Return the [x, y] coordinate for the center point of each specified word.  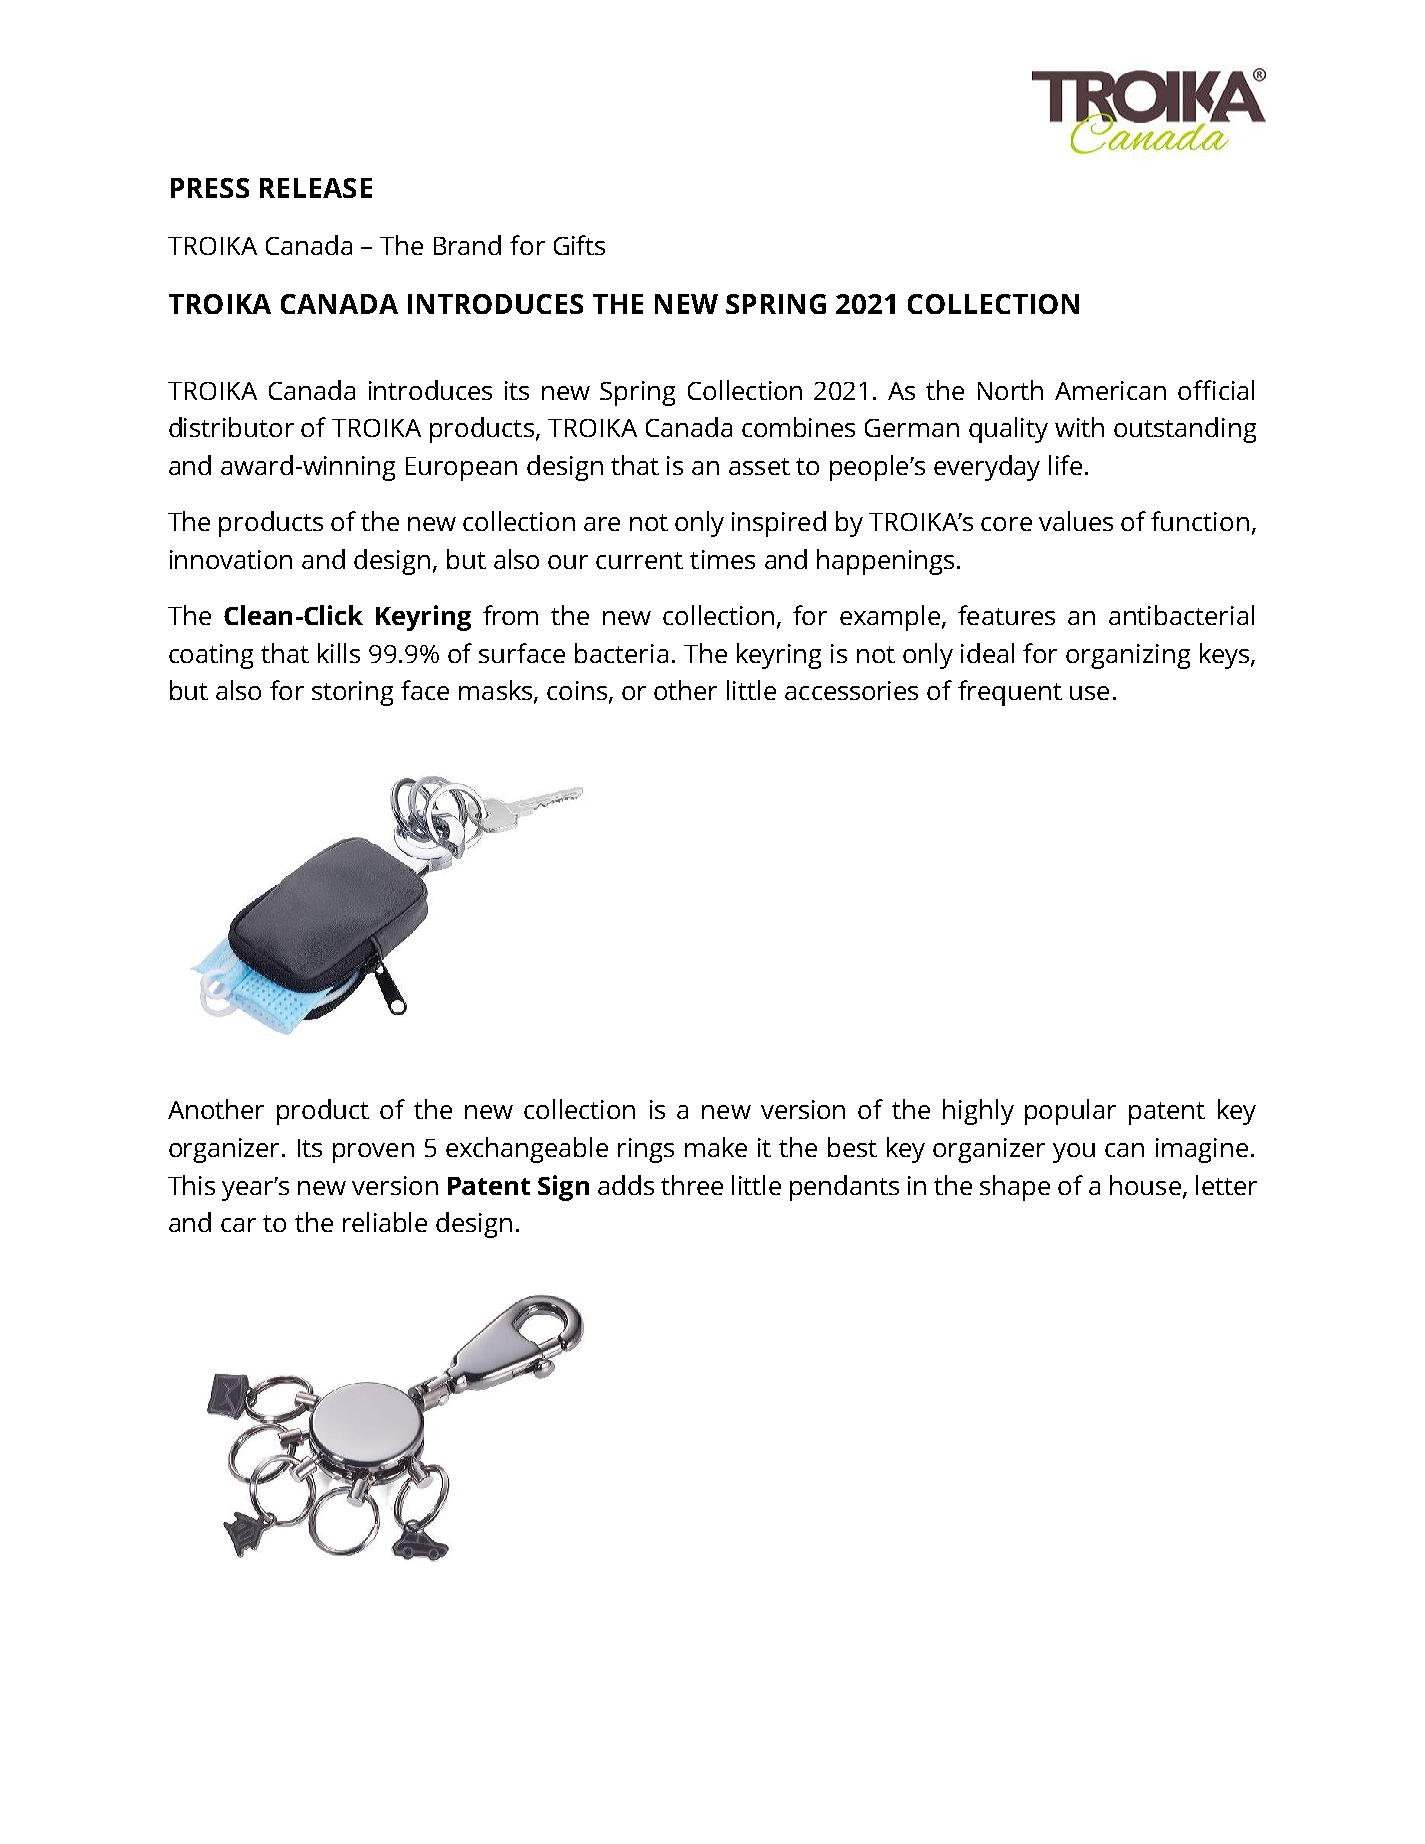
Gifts [579, 245]
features [1006, 615]
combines [798, 427]
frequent [1010, 693]
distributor [231, 427]
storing [352, 693]
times [722, 559]
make [716, 1147]
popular [1070, 1112]
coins [578, 692]
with [1079, 427]
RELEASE [316, 188]
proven [373, 1153]
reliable [385, 1222]
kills [339, 653]
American [1110, 390]
